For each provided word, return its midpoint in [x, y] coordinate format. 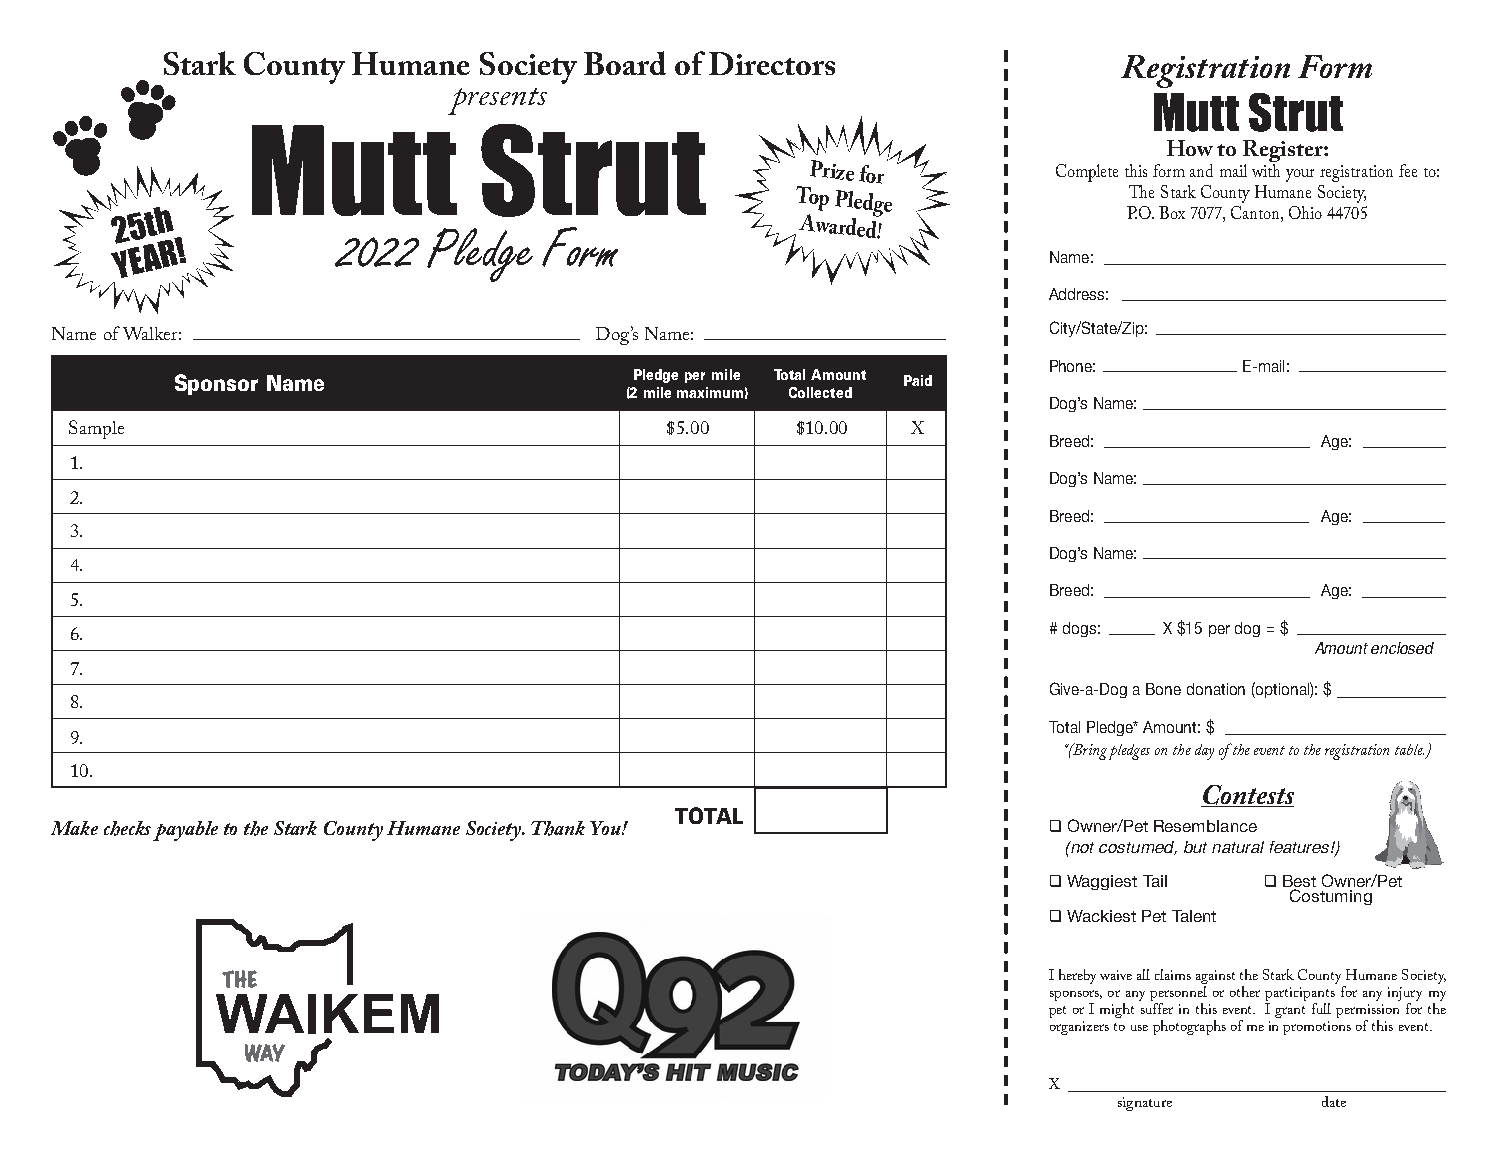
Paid [918, 380]
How [1190, 148]
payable [185, 831]
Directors [772, 63]
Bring [1089, 751]
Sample [96, 429]
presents [497, 101]
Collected [820, 392]
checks [127, 828]
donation [1216, 689]
